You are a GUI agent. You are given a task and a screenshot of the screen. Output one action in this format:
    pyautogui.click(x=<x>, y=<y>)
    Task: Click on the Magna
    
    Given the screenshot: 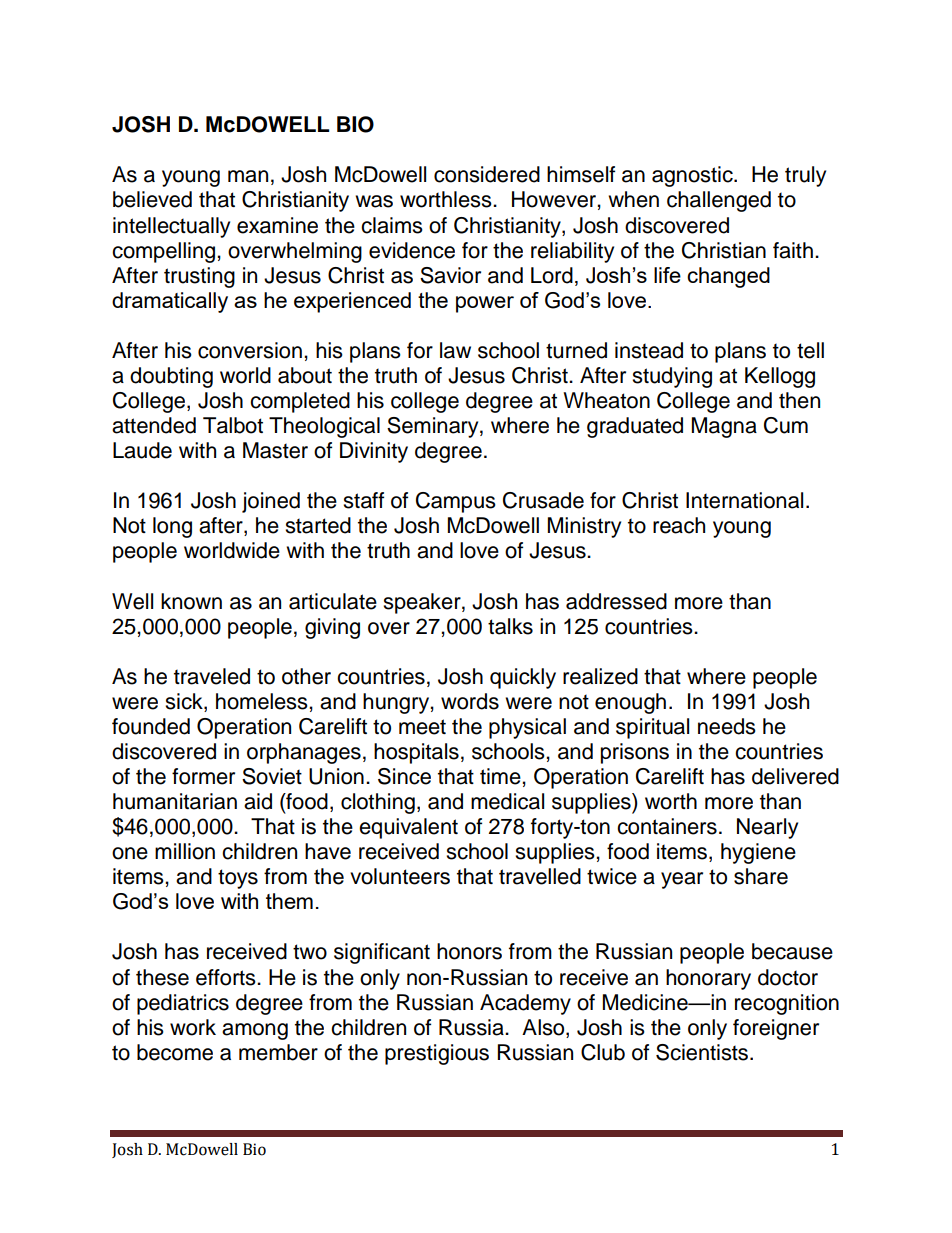 What is the action you would take?
    pyautogui.click(x=724, y=427)
